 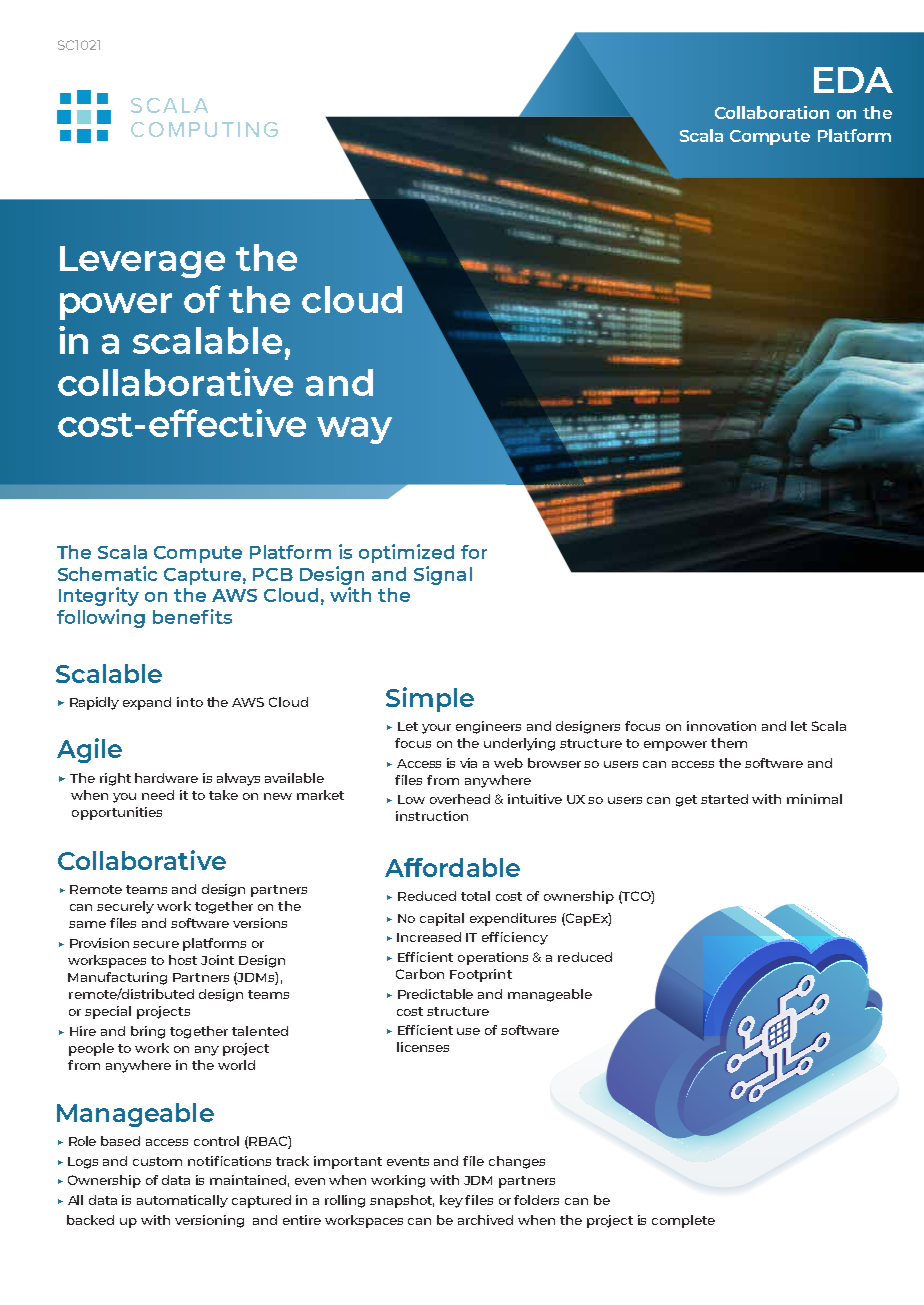 What do you see at coordinates (683, 1221) in the screenshot?
I see `complete` at bounding box center [683, 1221].
